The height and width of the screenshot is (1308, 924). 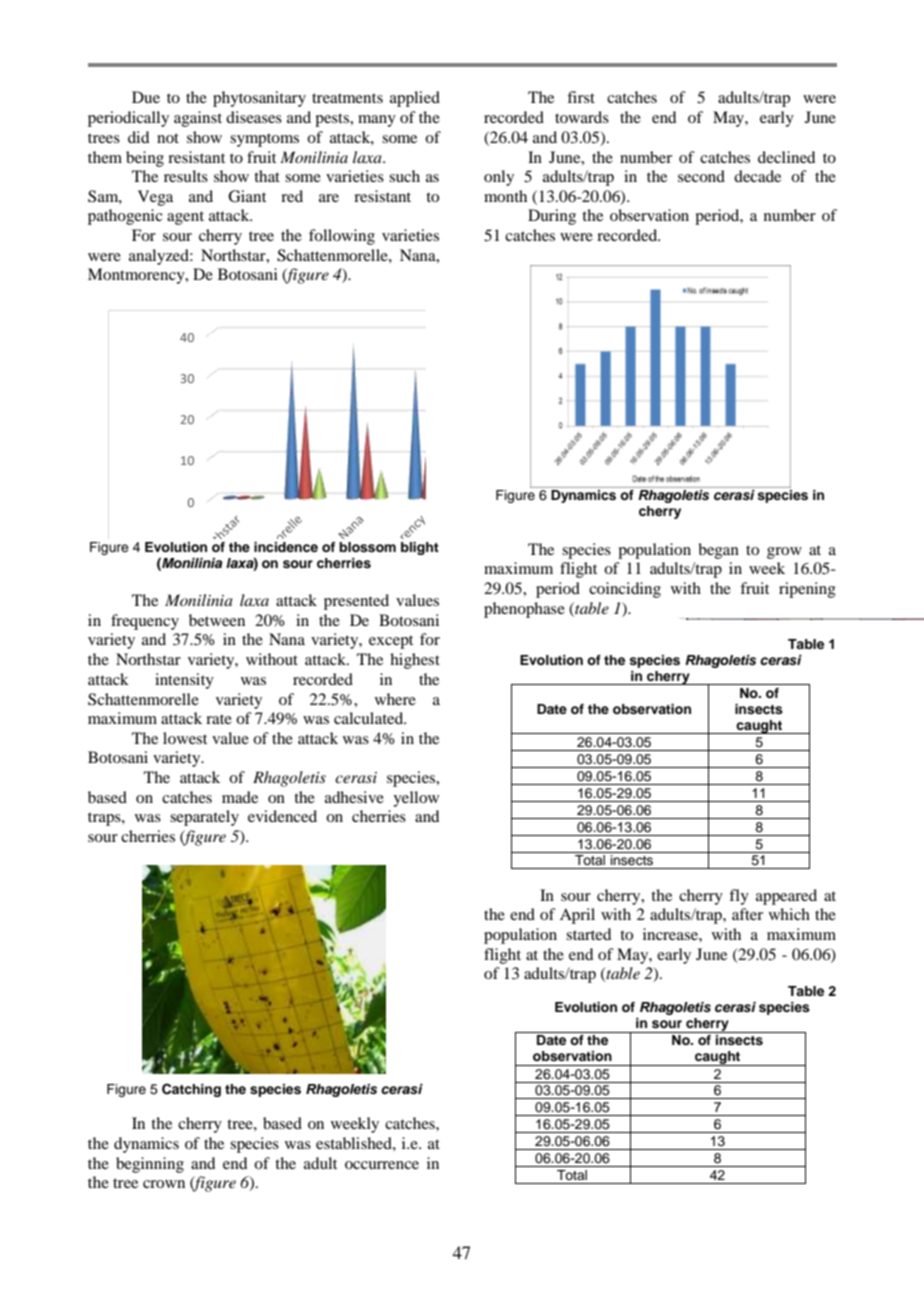 What do you see at coordinates (701, 176) in the screenshot?
I see `second` at bounding box center [701, 176].
